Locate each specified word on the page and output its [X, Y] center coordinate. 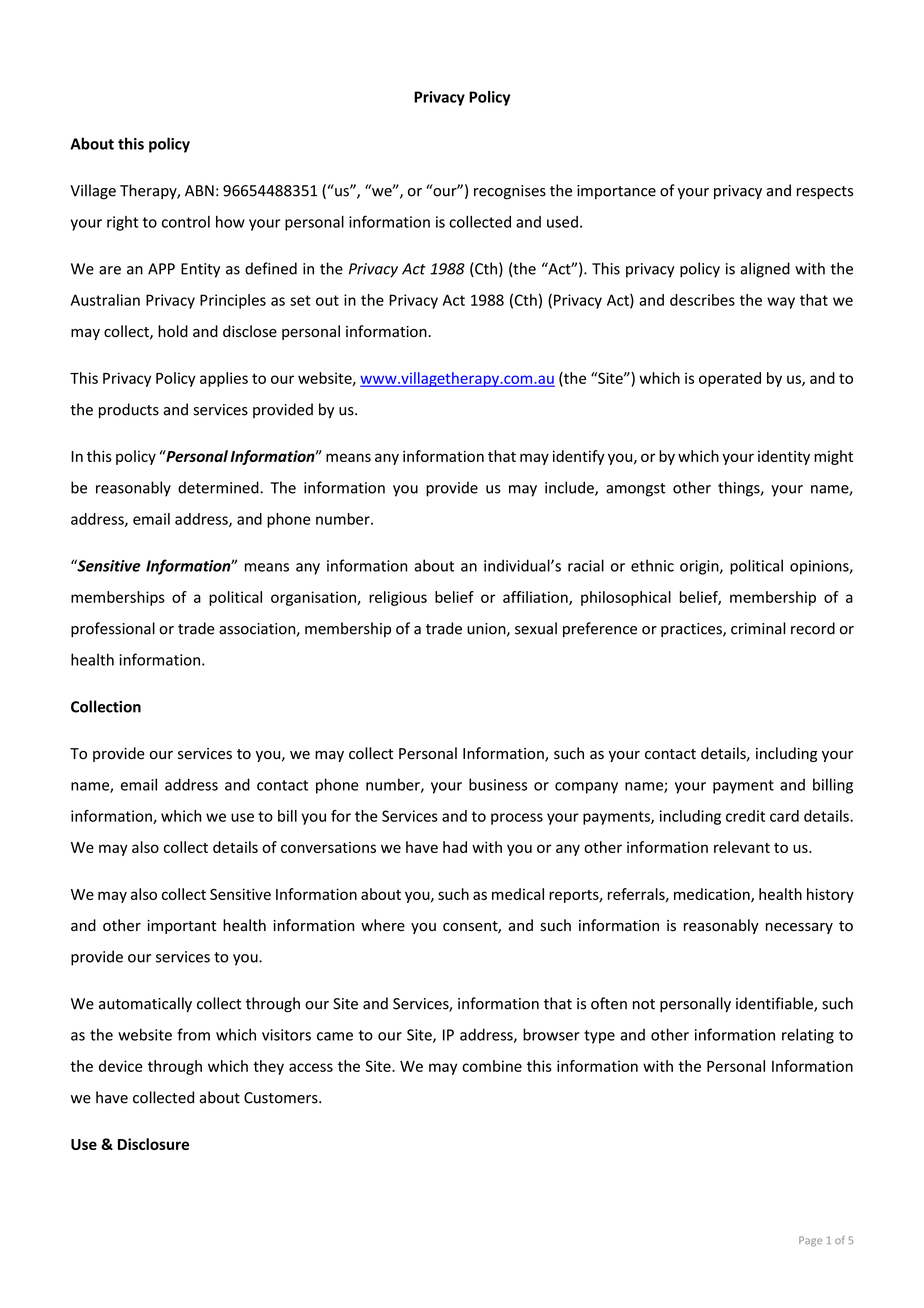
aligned [765, 270]
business [498, 784]
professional [113, 629]
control [186, 222]
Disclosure [153, 1144]
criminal [758, 628]
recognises [510, 192]
